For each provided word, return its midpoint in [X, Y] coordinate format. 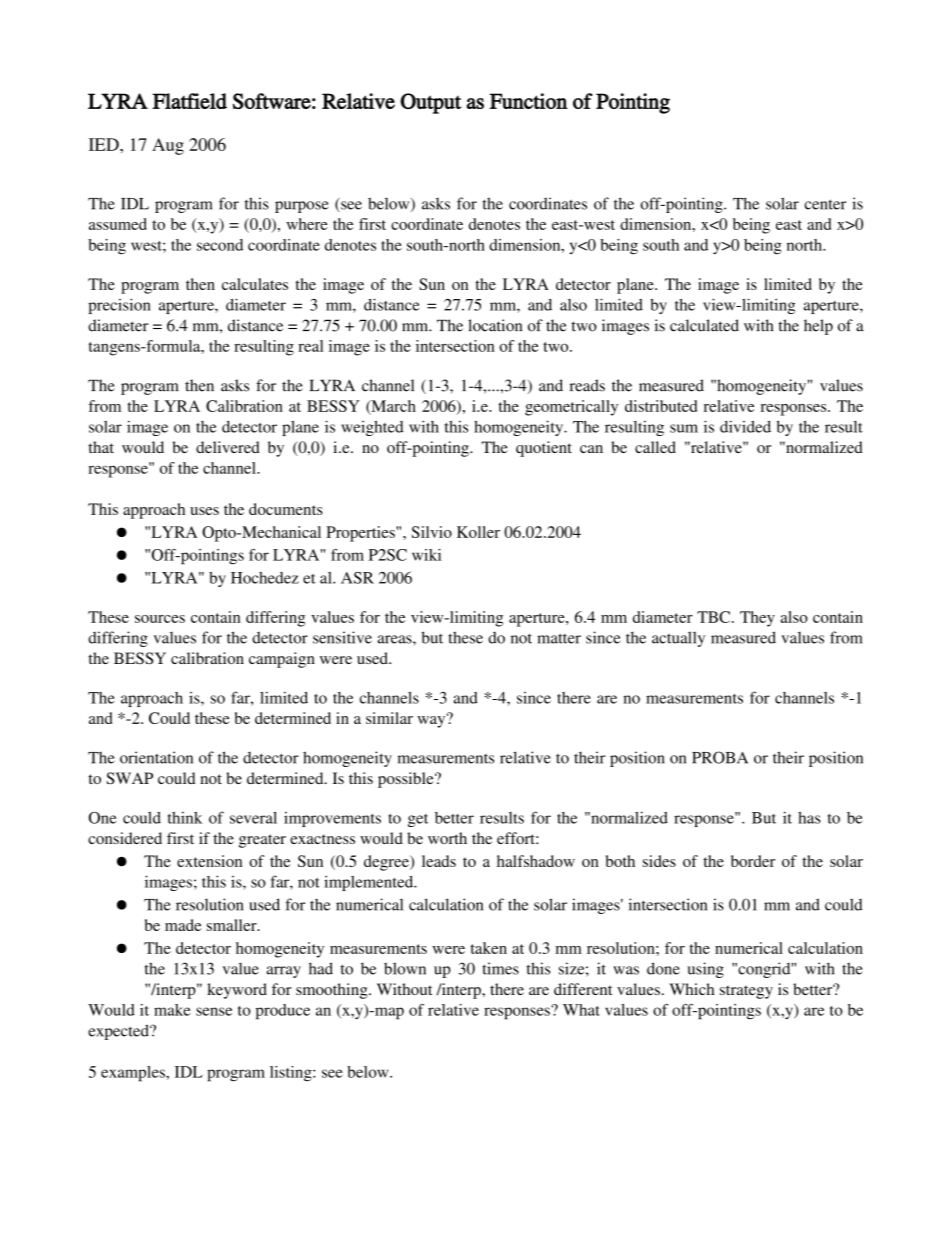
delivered [228, 447]
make [172, 1010]
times [500, 968]
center [825, 204]
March [392, 407]
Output [430, 103]
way [432, 721]
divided [745, 426]
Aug [168, 146]
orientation [156, 757]
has [809, 818]
